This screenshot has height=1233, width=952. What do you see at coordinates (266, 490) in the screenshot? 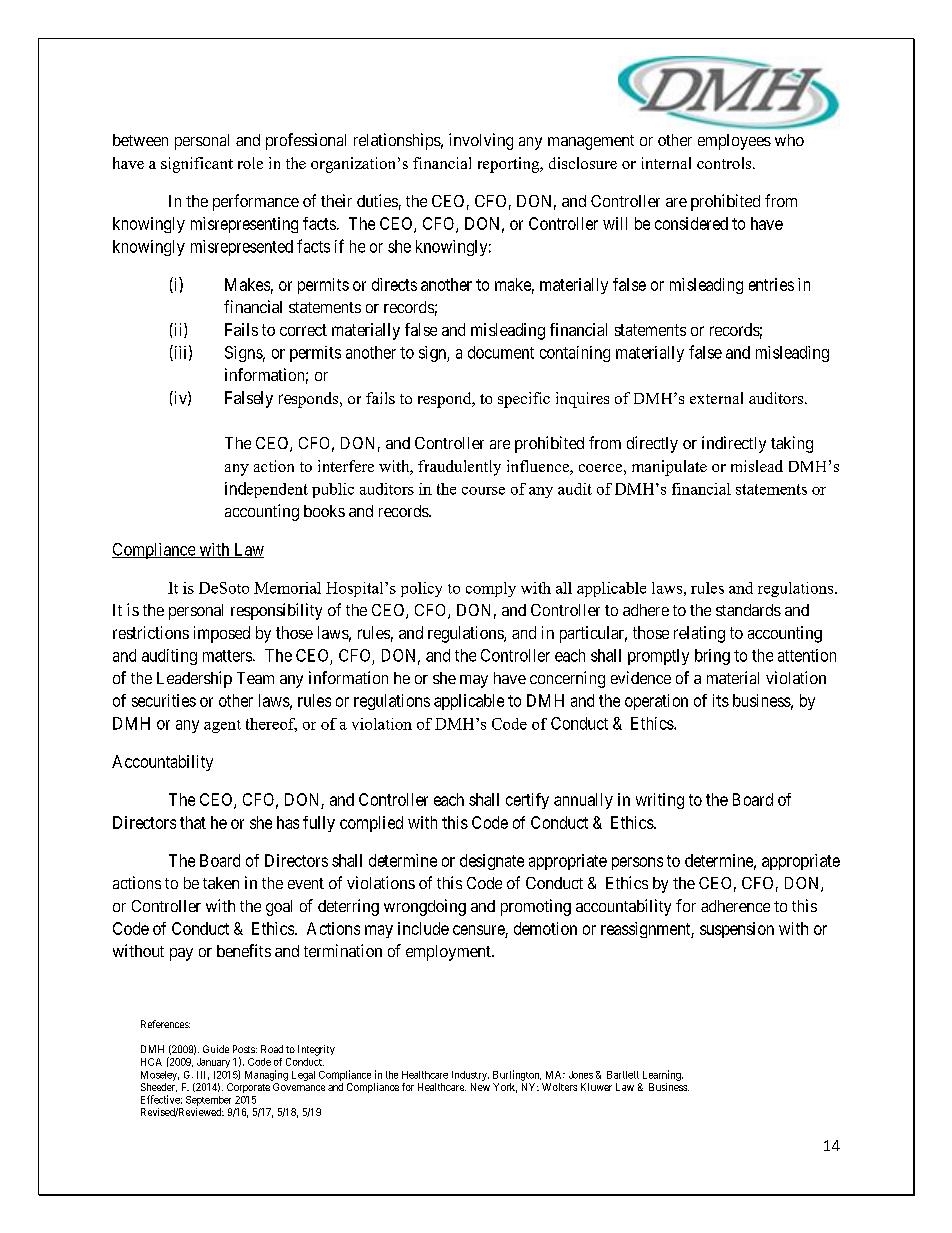
I see `independent` at bounding box center [266, 490].
